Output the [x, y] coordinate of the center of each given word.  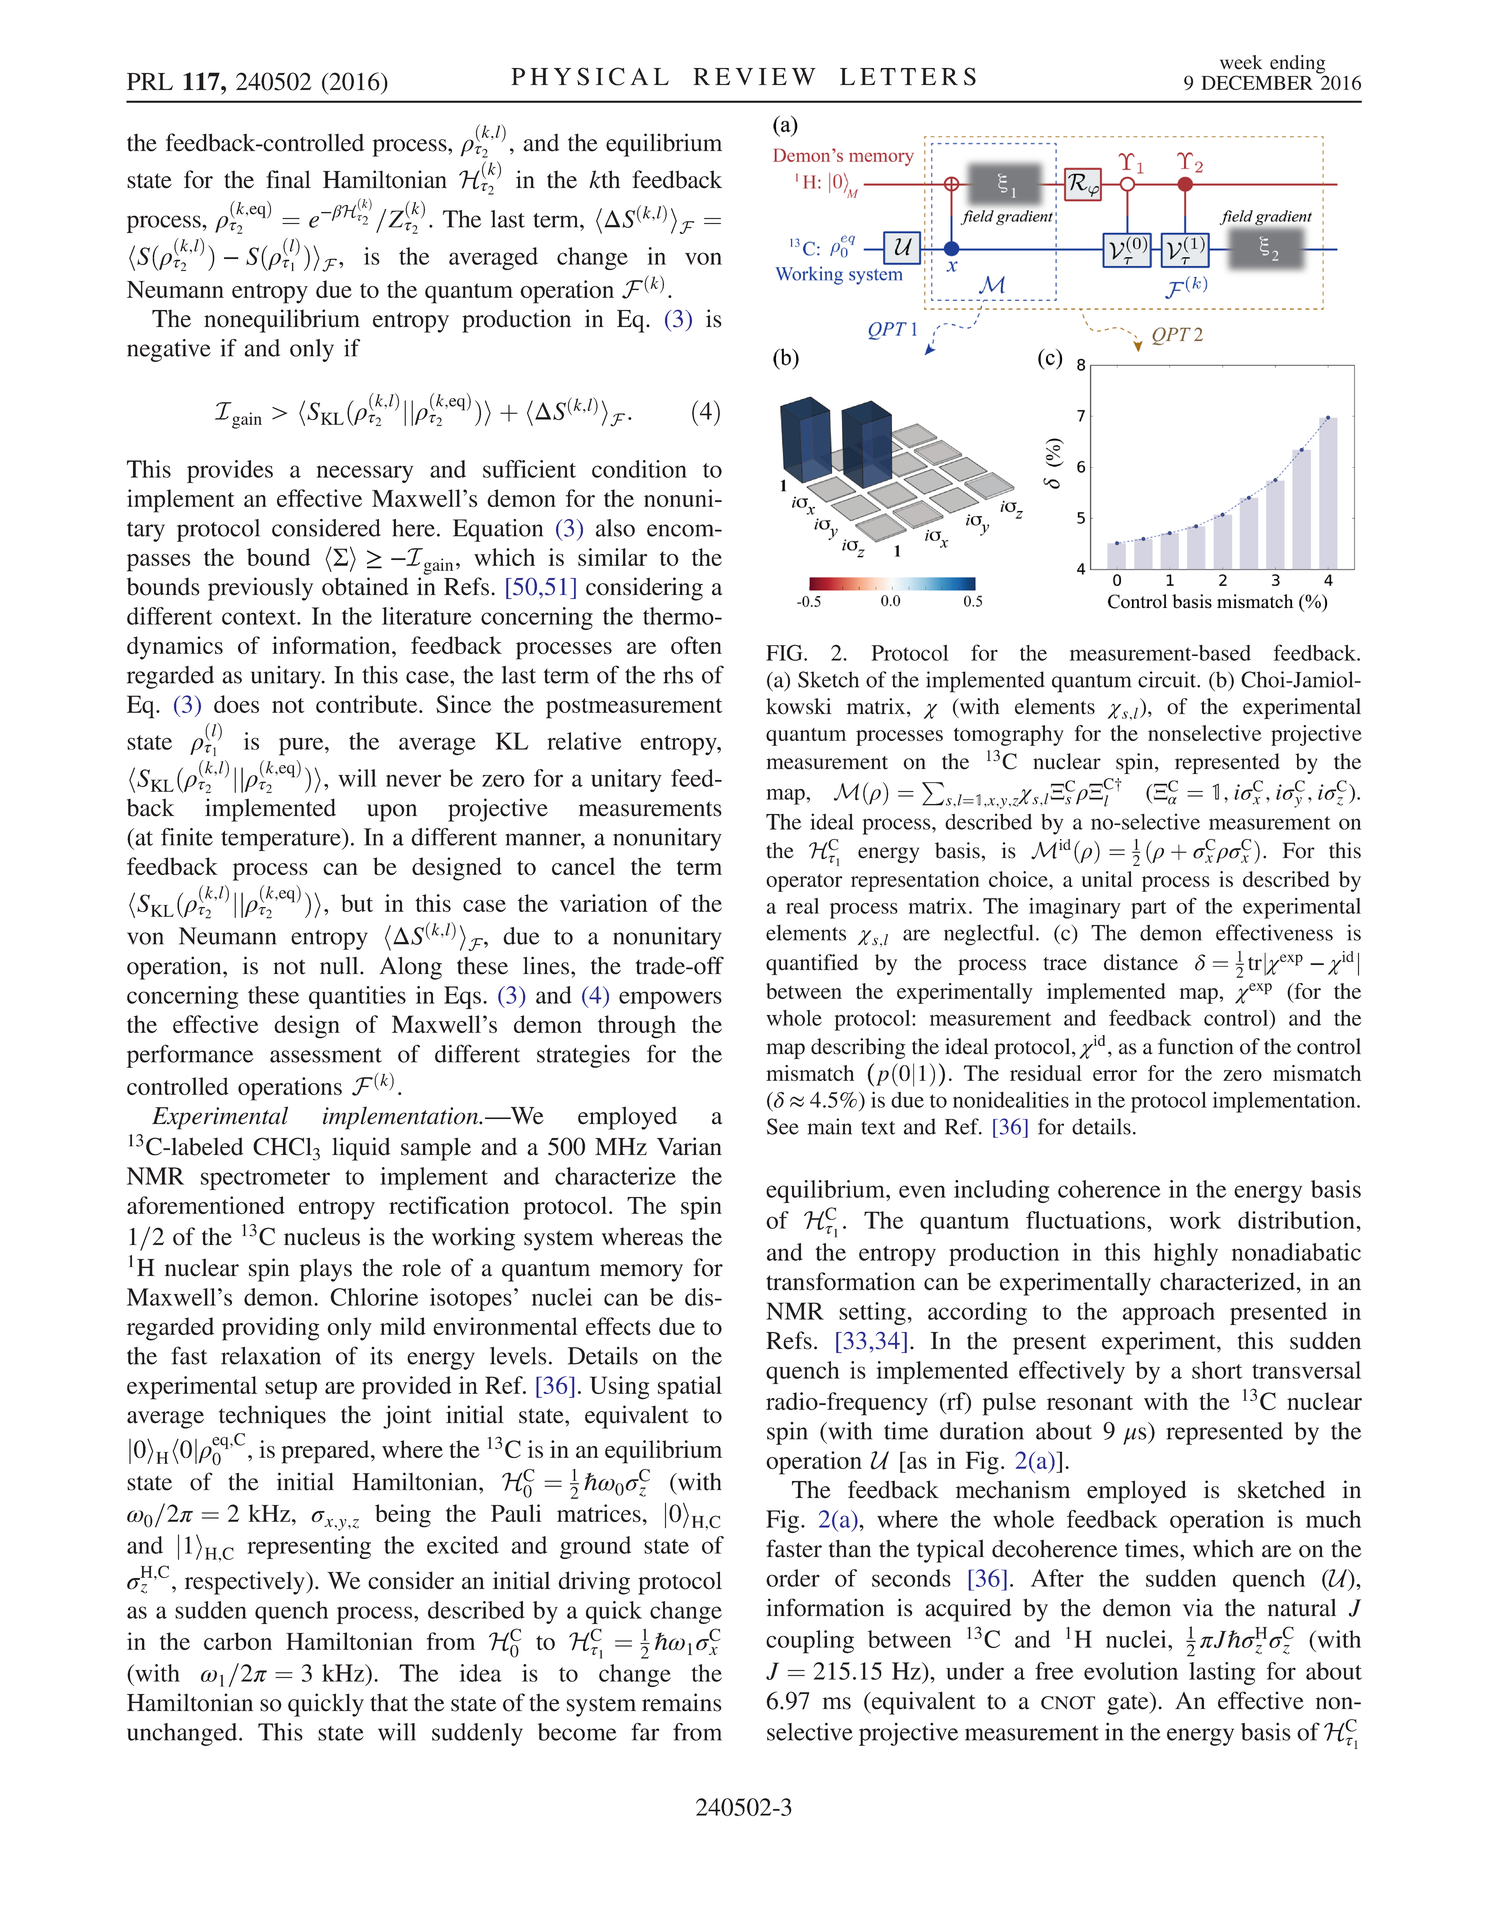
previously [260, 589]
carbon [238, 1641]
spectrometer [265, 1180]
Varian [689, 1146]
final [288, 179]
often [696, 645]
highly [1186, 1254]
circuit [1168, 679]
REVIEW [754, 76]
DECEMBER [1257, 82]
